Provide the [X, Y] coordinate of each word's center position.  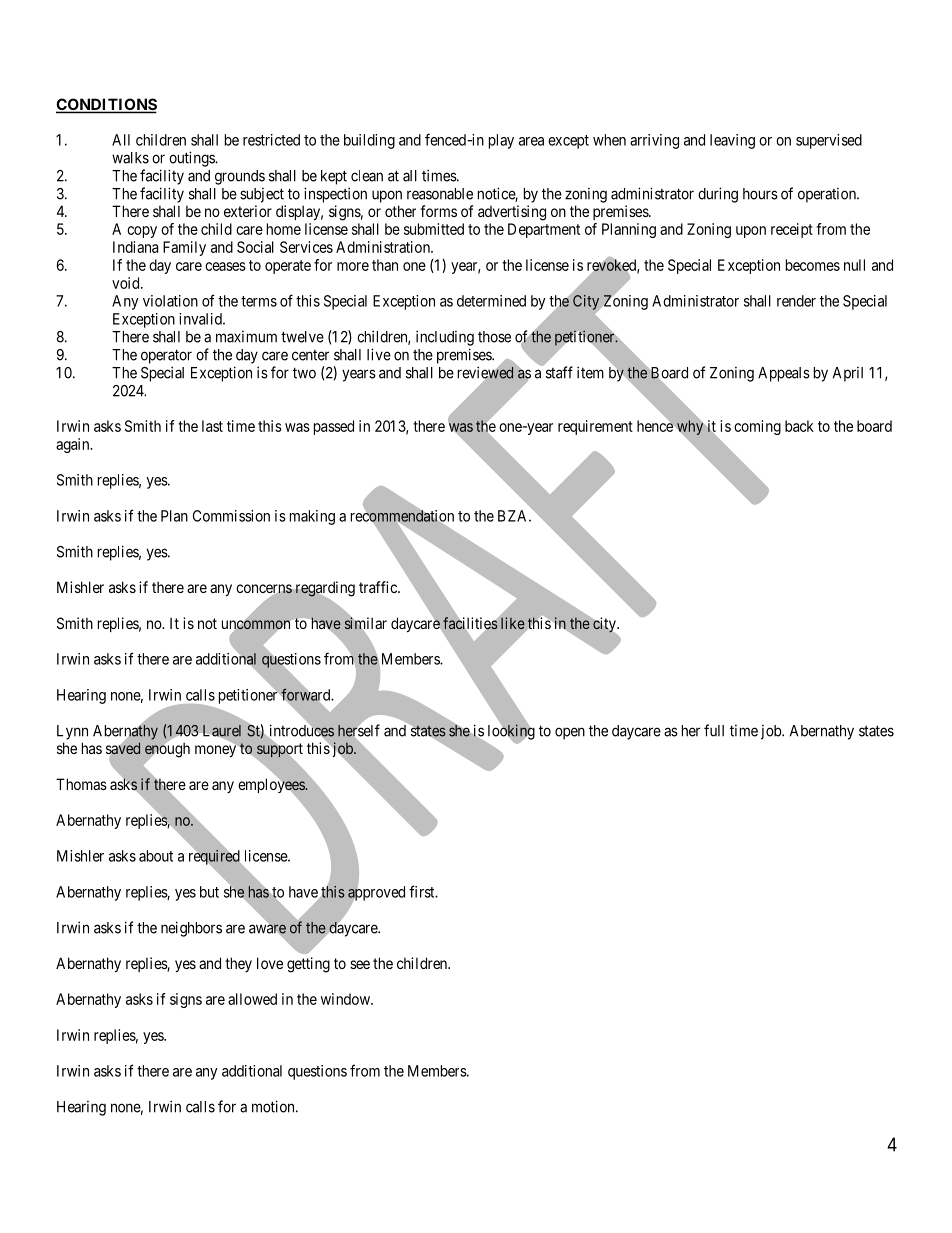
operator [166, 356]
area [531, 141]
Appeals [784, 374]
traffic [379, 587]
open [570, 733]
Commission [231, 516]
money [217, 751]
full [714, 730]
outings [192, 159]
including [445, 338]
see [360, 964]
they [238, 964]
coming [757, 427]
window [346, 999]
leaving [732, 141]
